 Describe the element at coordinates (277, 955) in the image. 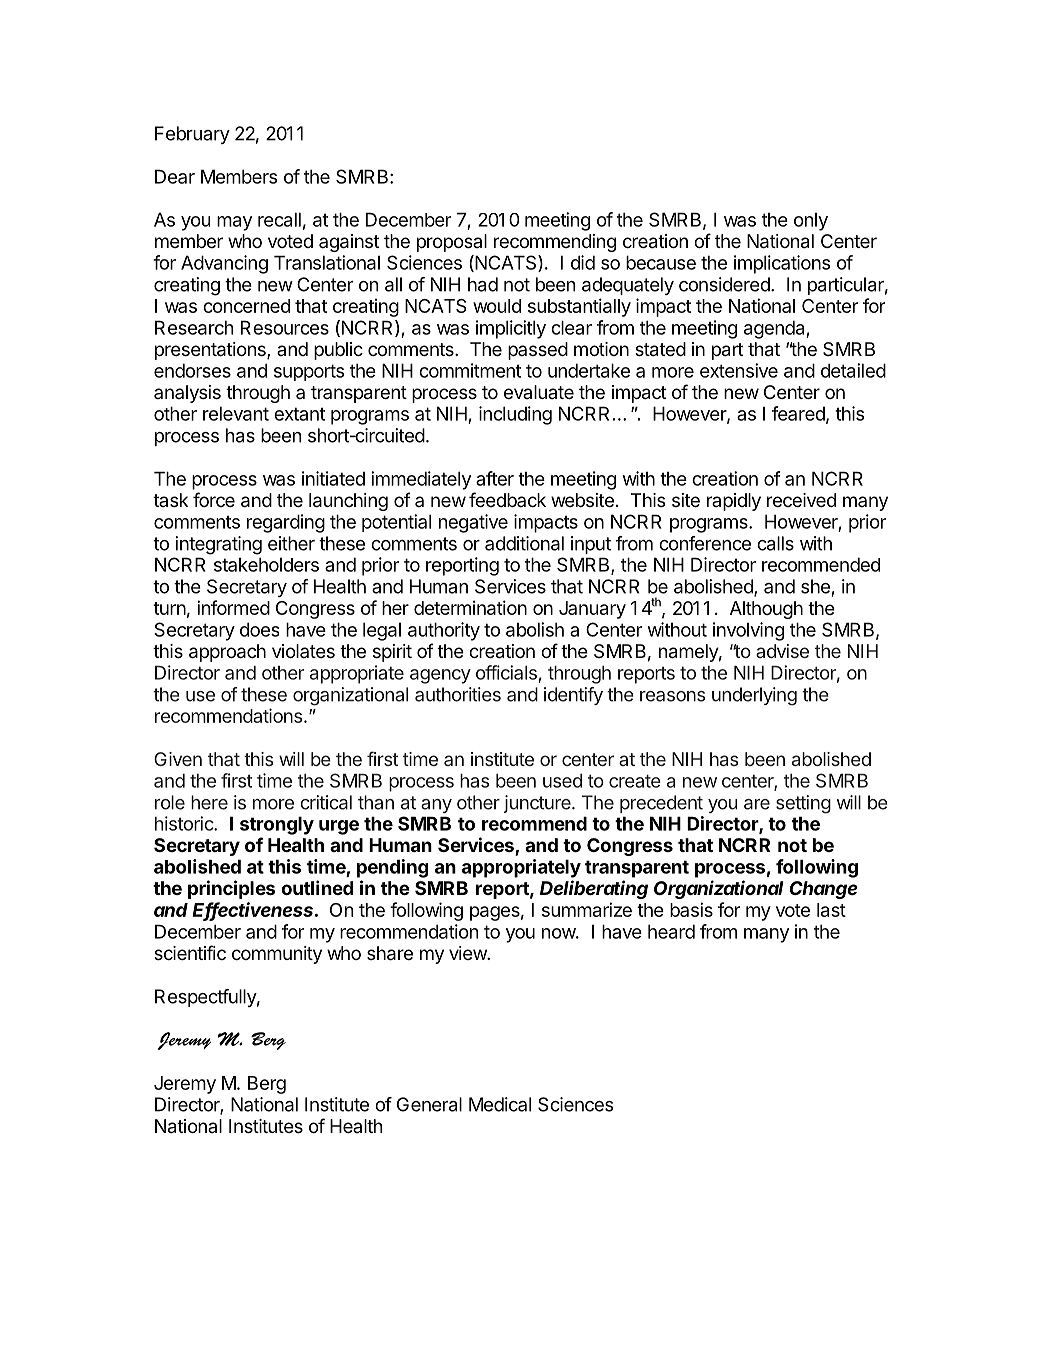

I see `community` at that location.
